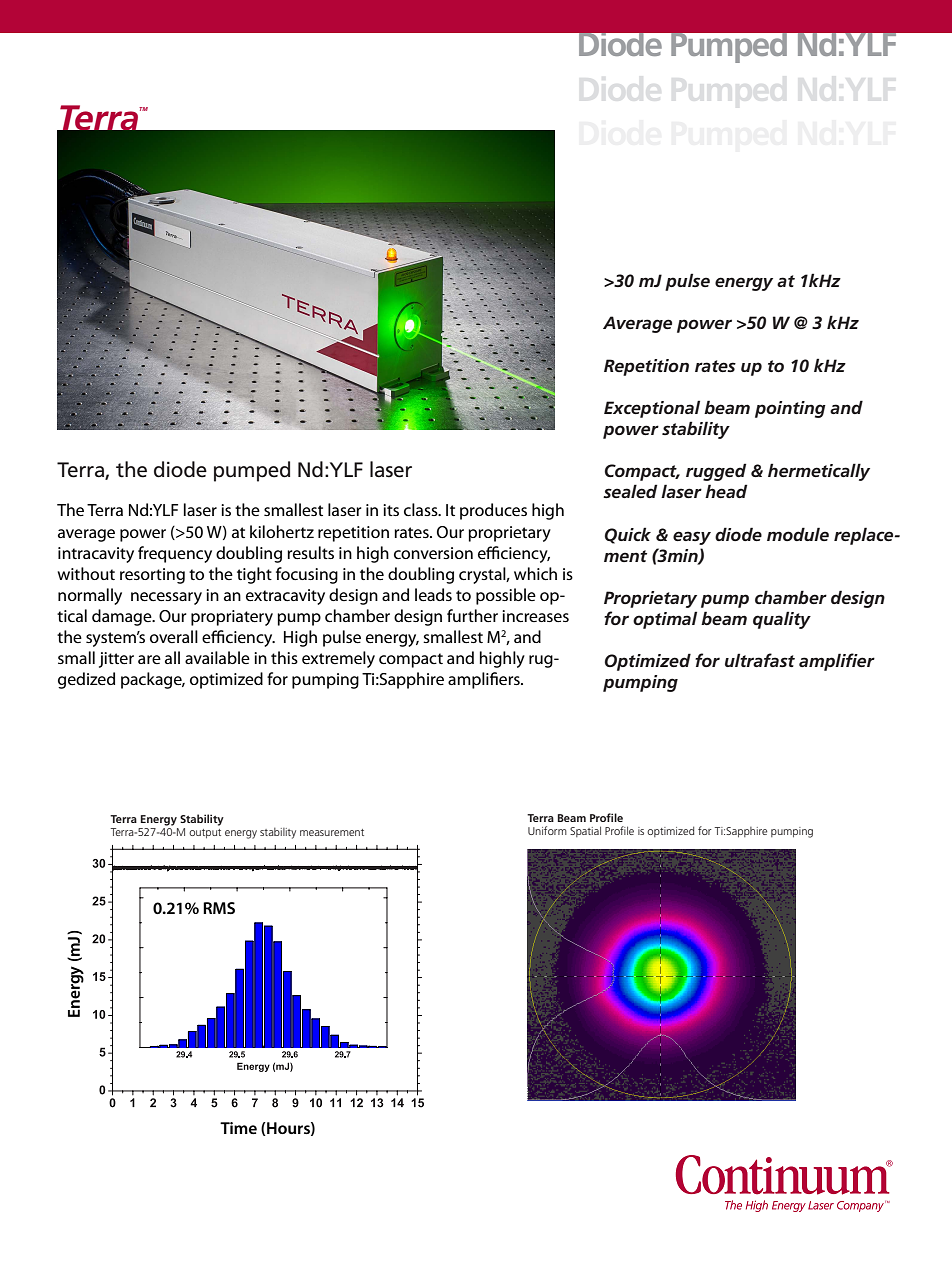 The height and width of the page is (1267, 952). Describe the element at coordinates (585, 831) in the page. I see `Spatial` at that location.
